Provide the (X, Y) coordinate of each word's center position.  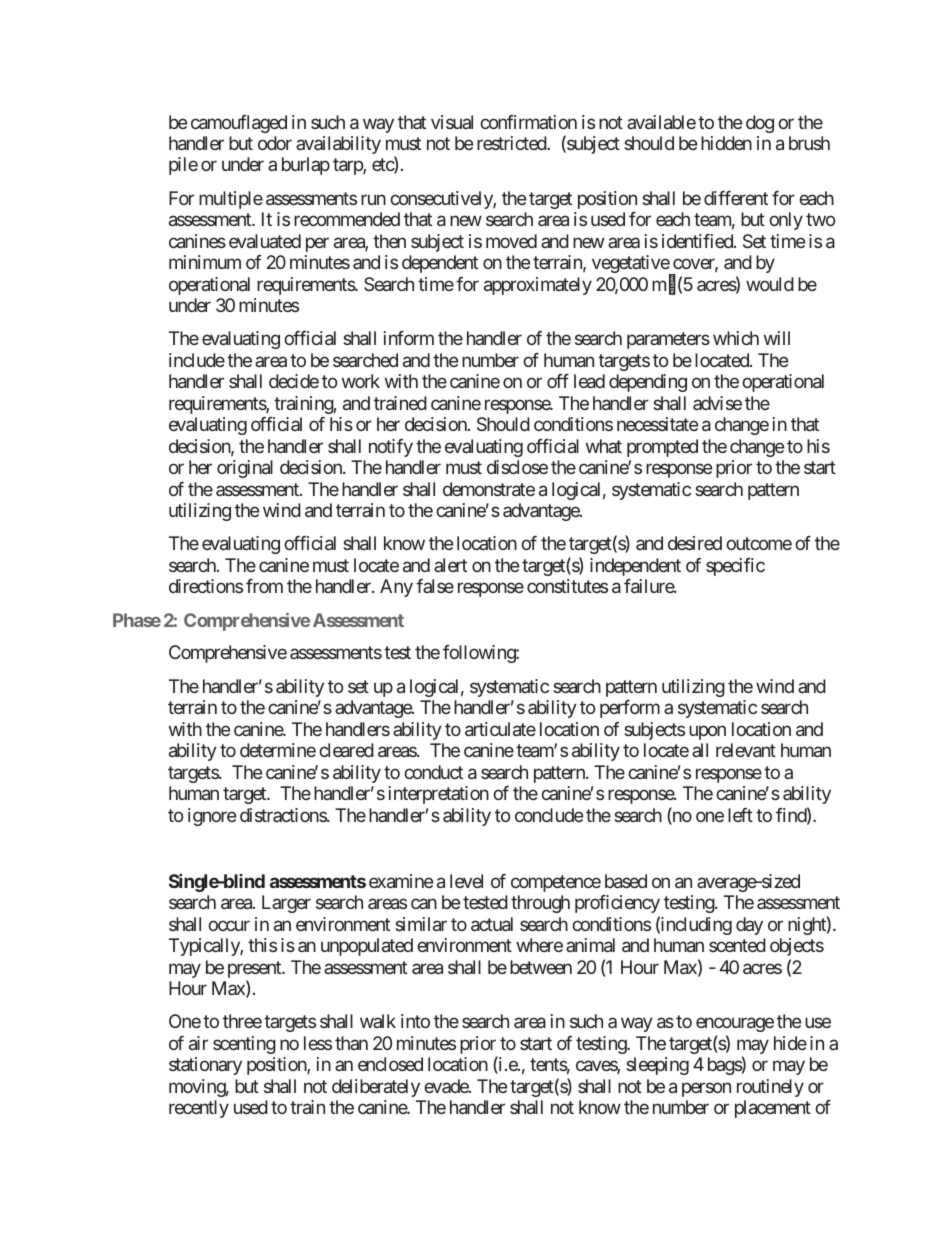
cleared (346, 750)
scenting (244, 1045)
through (540, 904)
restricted (512, 143)
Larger (286, 904)
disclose (517, 467)
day (749, 926)
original (245, 469)
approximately (538, 286)
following (480, 654)
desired (695, 543)
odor (275, 143)
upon (707, 732)
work (361, 381)
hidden (726, 143)
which (736, 338)
